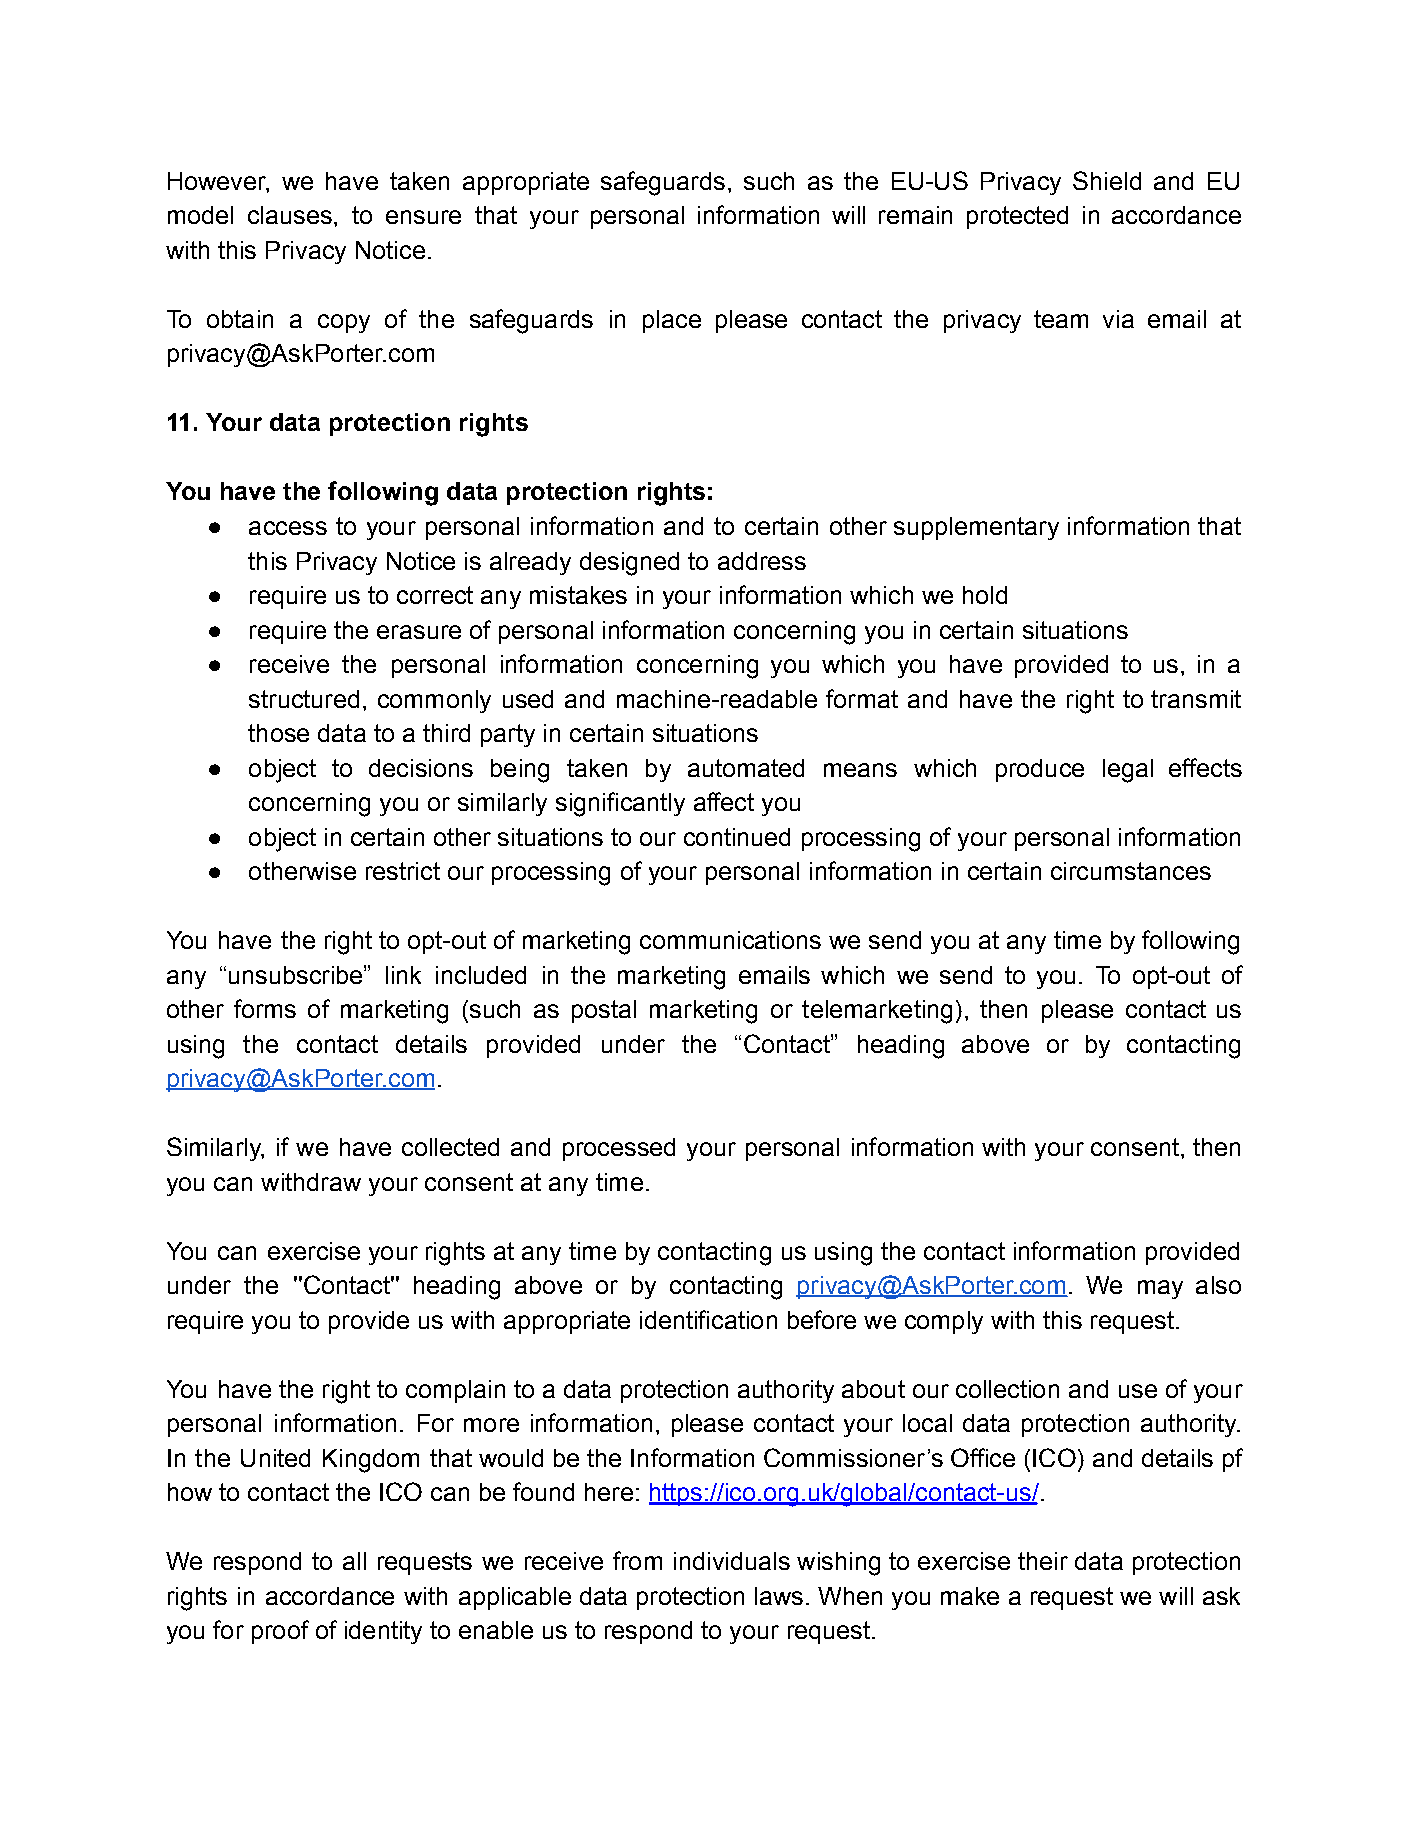  What do you see at coordinates (354, 1561) in the screenshot?
I see `all` at bounding box center [354, 1561].
